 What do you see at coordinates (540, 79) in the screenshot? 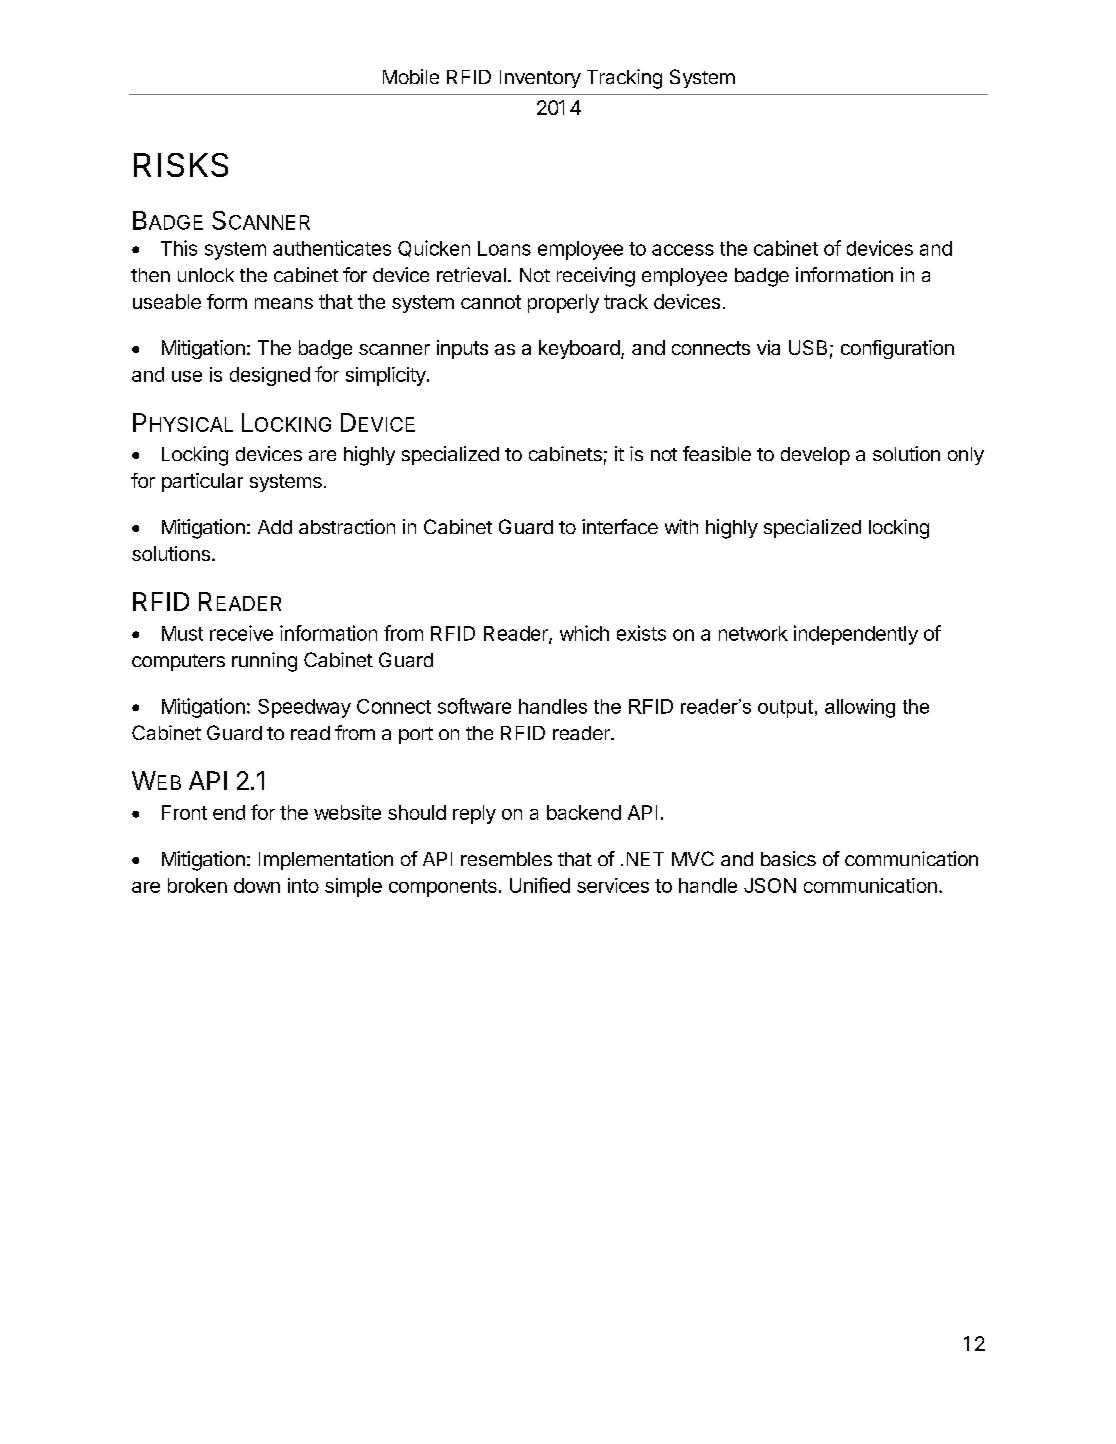
I see `Inventory` at bounding box center [540, 79].
